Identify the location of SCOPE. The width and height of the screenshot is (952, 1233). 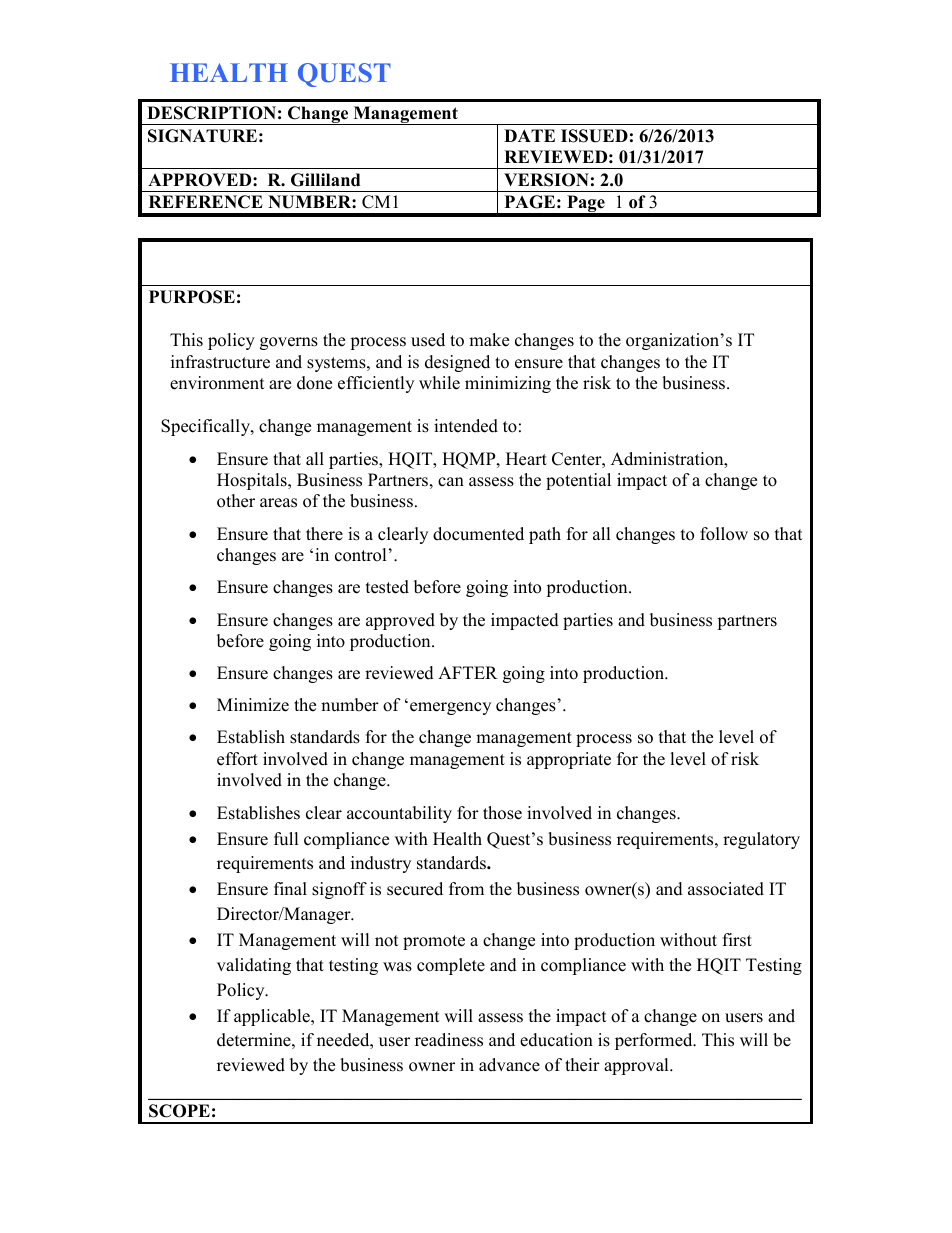
(179, 1111).
